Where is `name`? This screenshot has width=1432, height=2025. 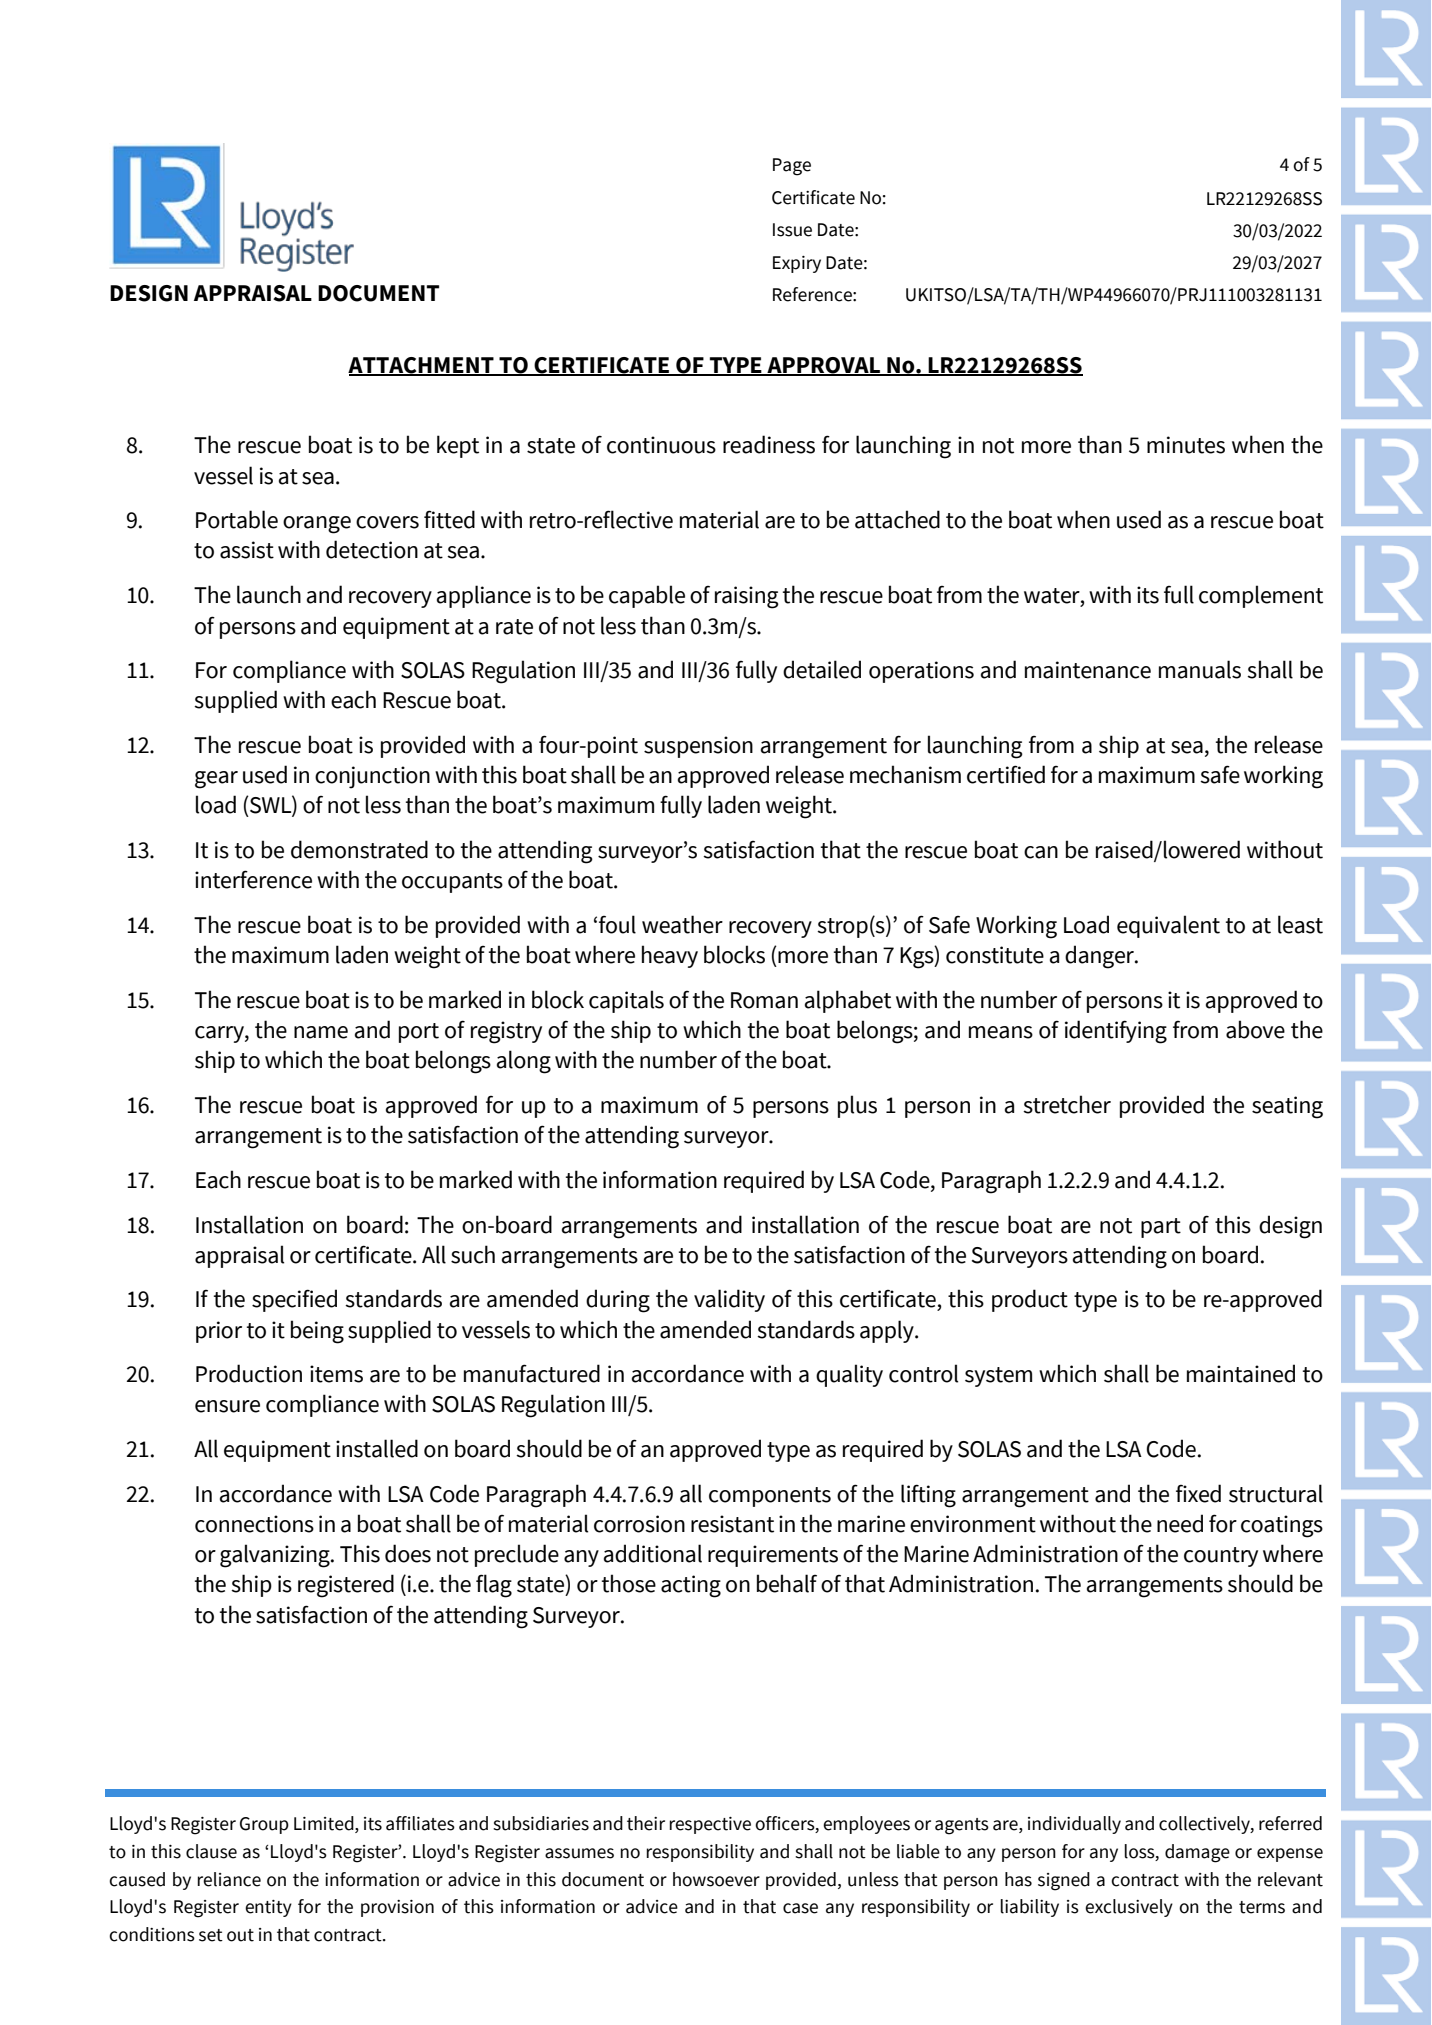
name is located at coordinates (321, 1032).
